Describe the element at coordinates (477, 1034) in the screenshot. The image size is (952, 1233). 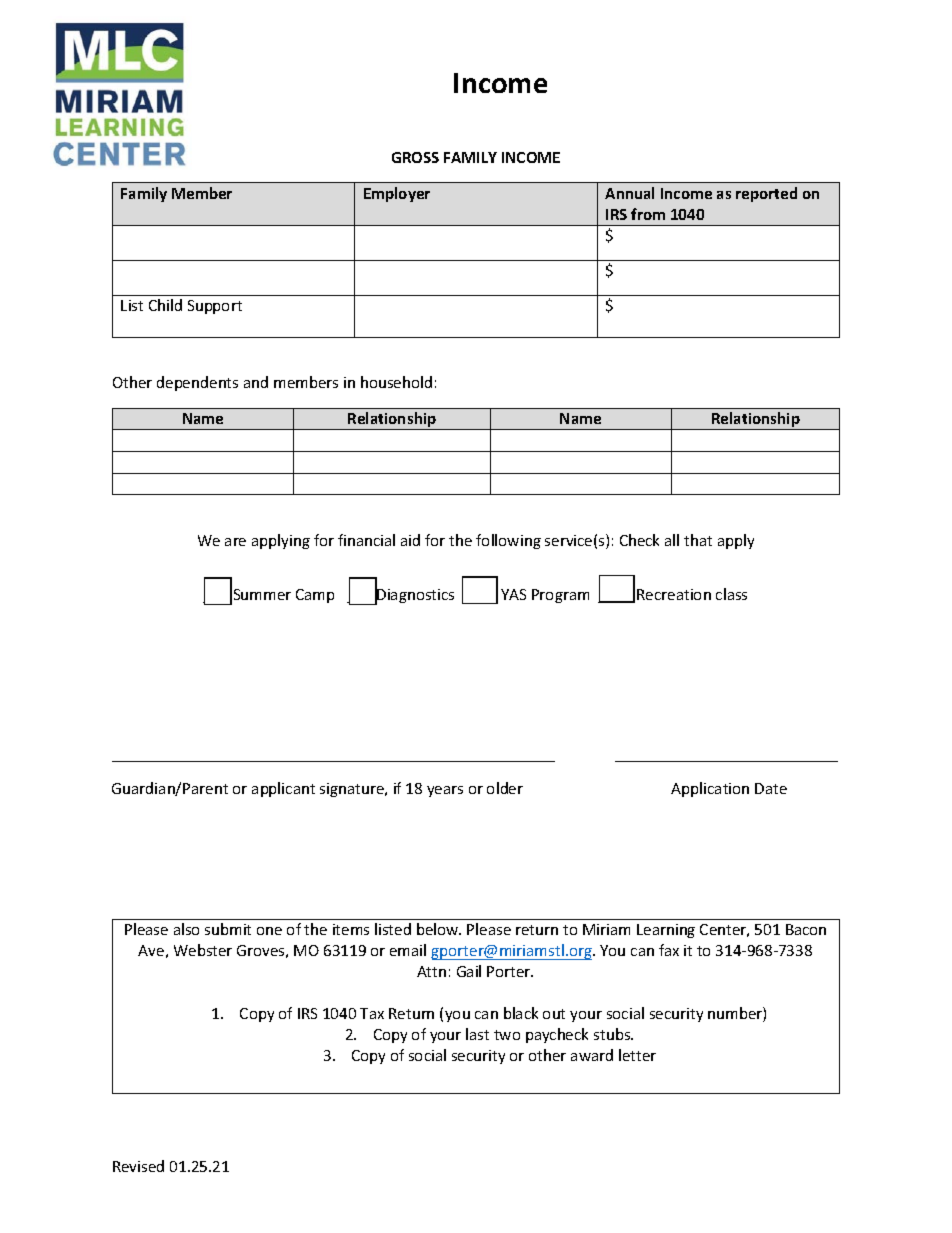
I see `last` at that location.
